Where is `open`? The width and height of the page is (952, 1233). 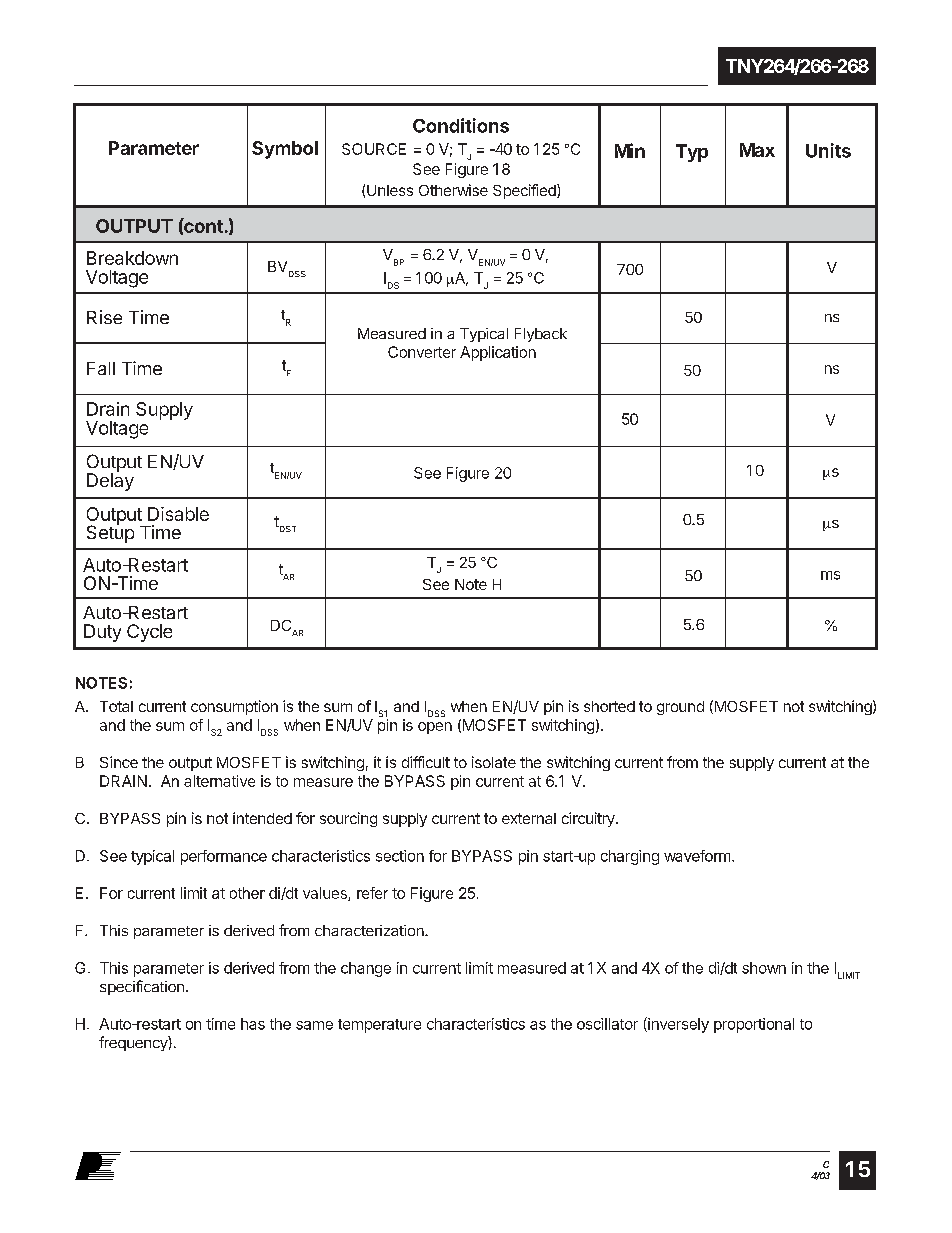
open is located at coordinates (435, 728).
